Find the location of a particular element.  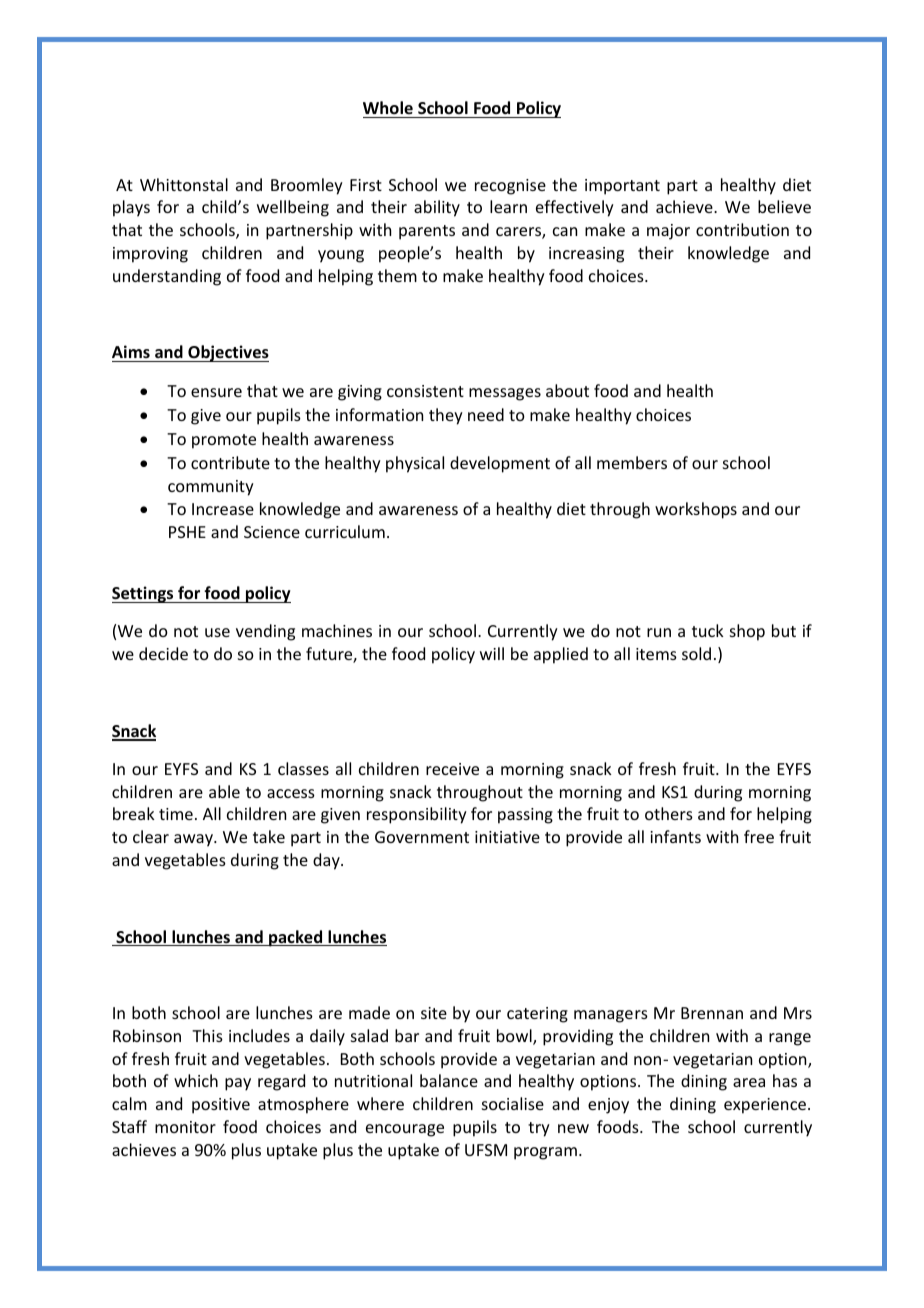

will is located at coordinates (492, 653).
